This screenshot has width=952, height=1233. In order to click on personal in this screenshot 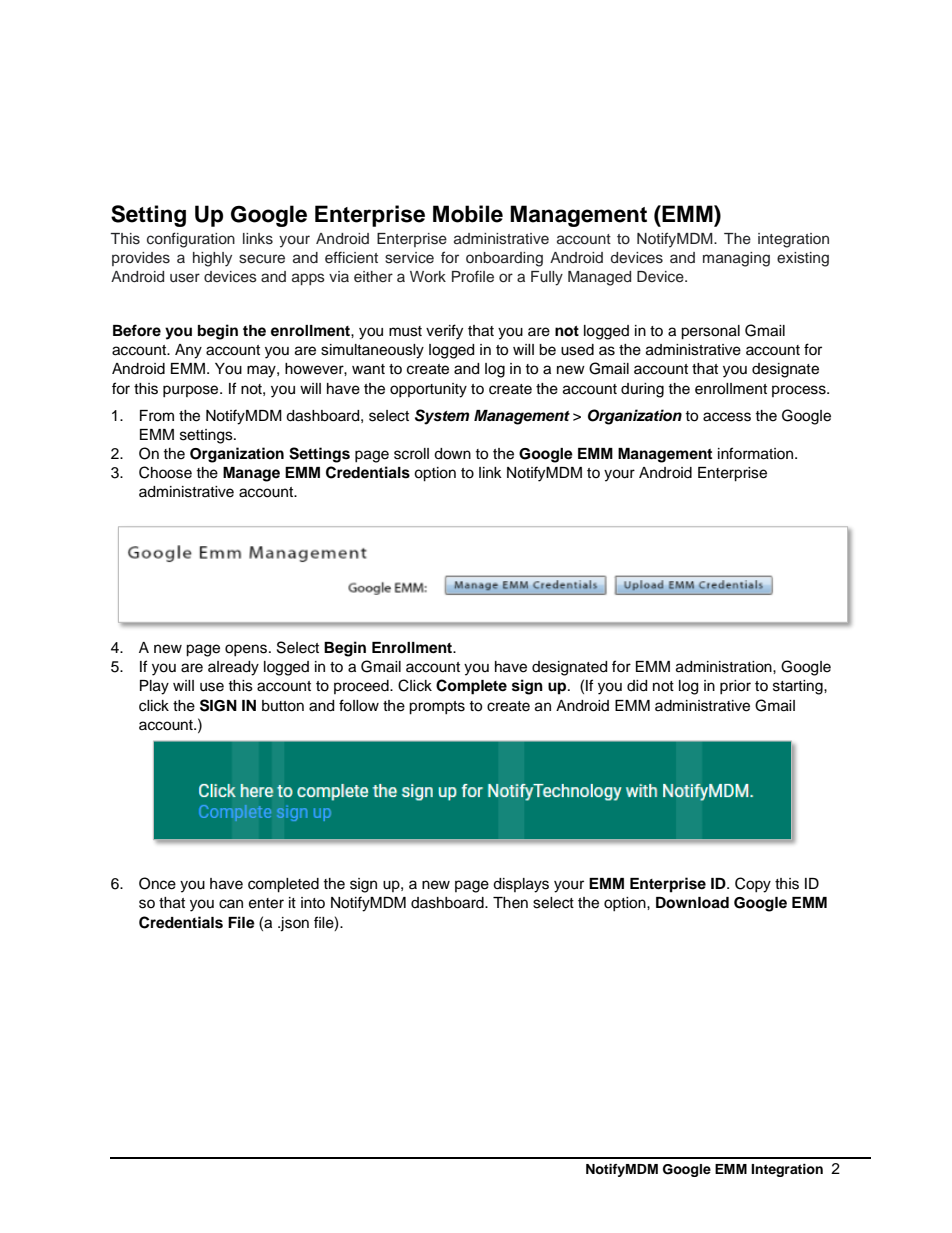, I will do `click(710, 332)`.
